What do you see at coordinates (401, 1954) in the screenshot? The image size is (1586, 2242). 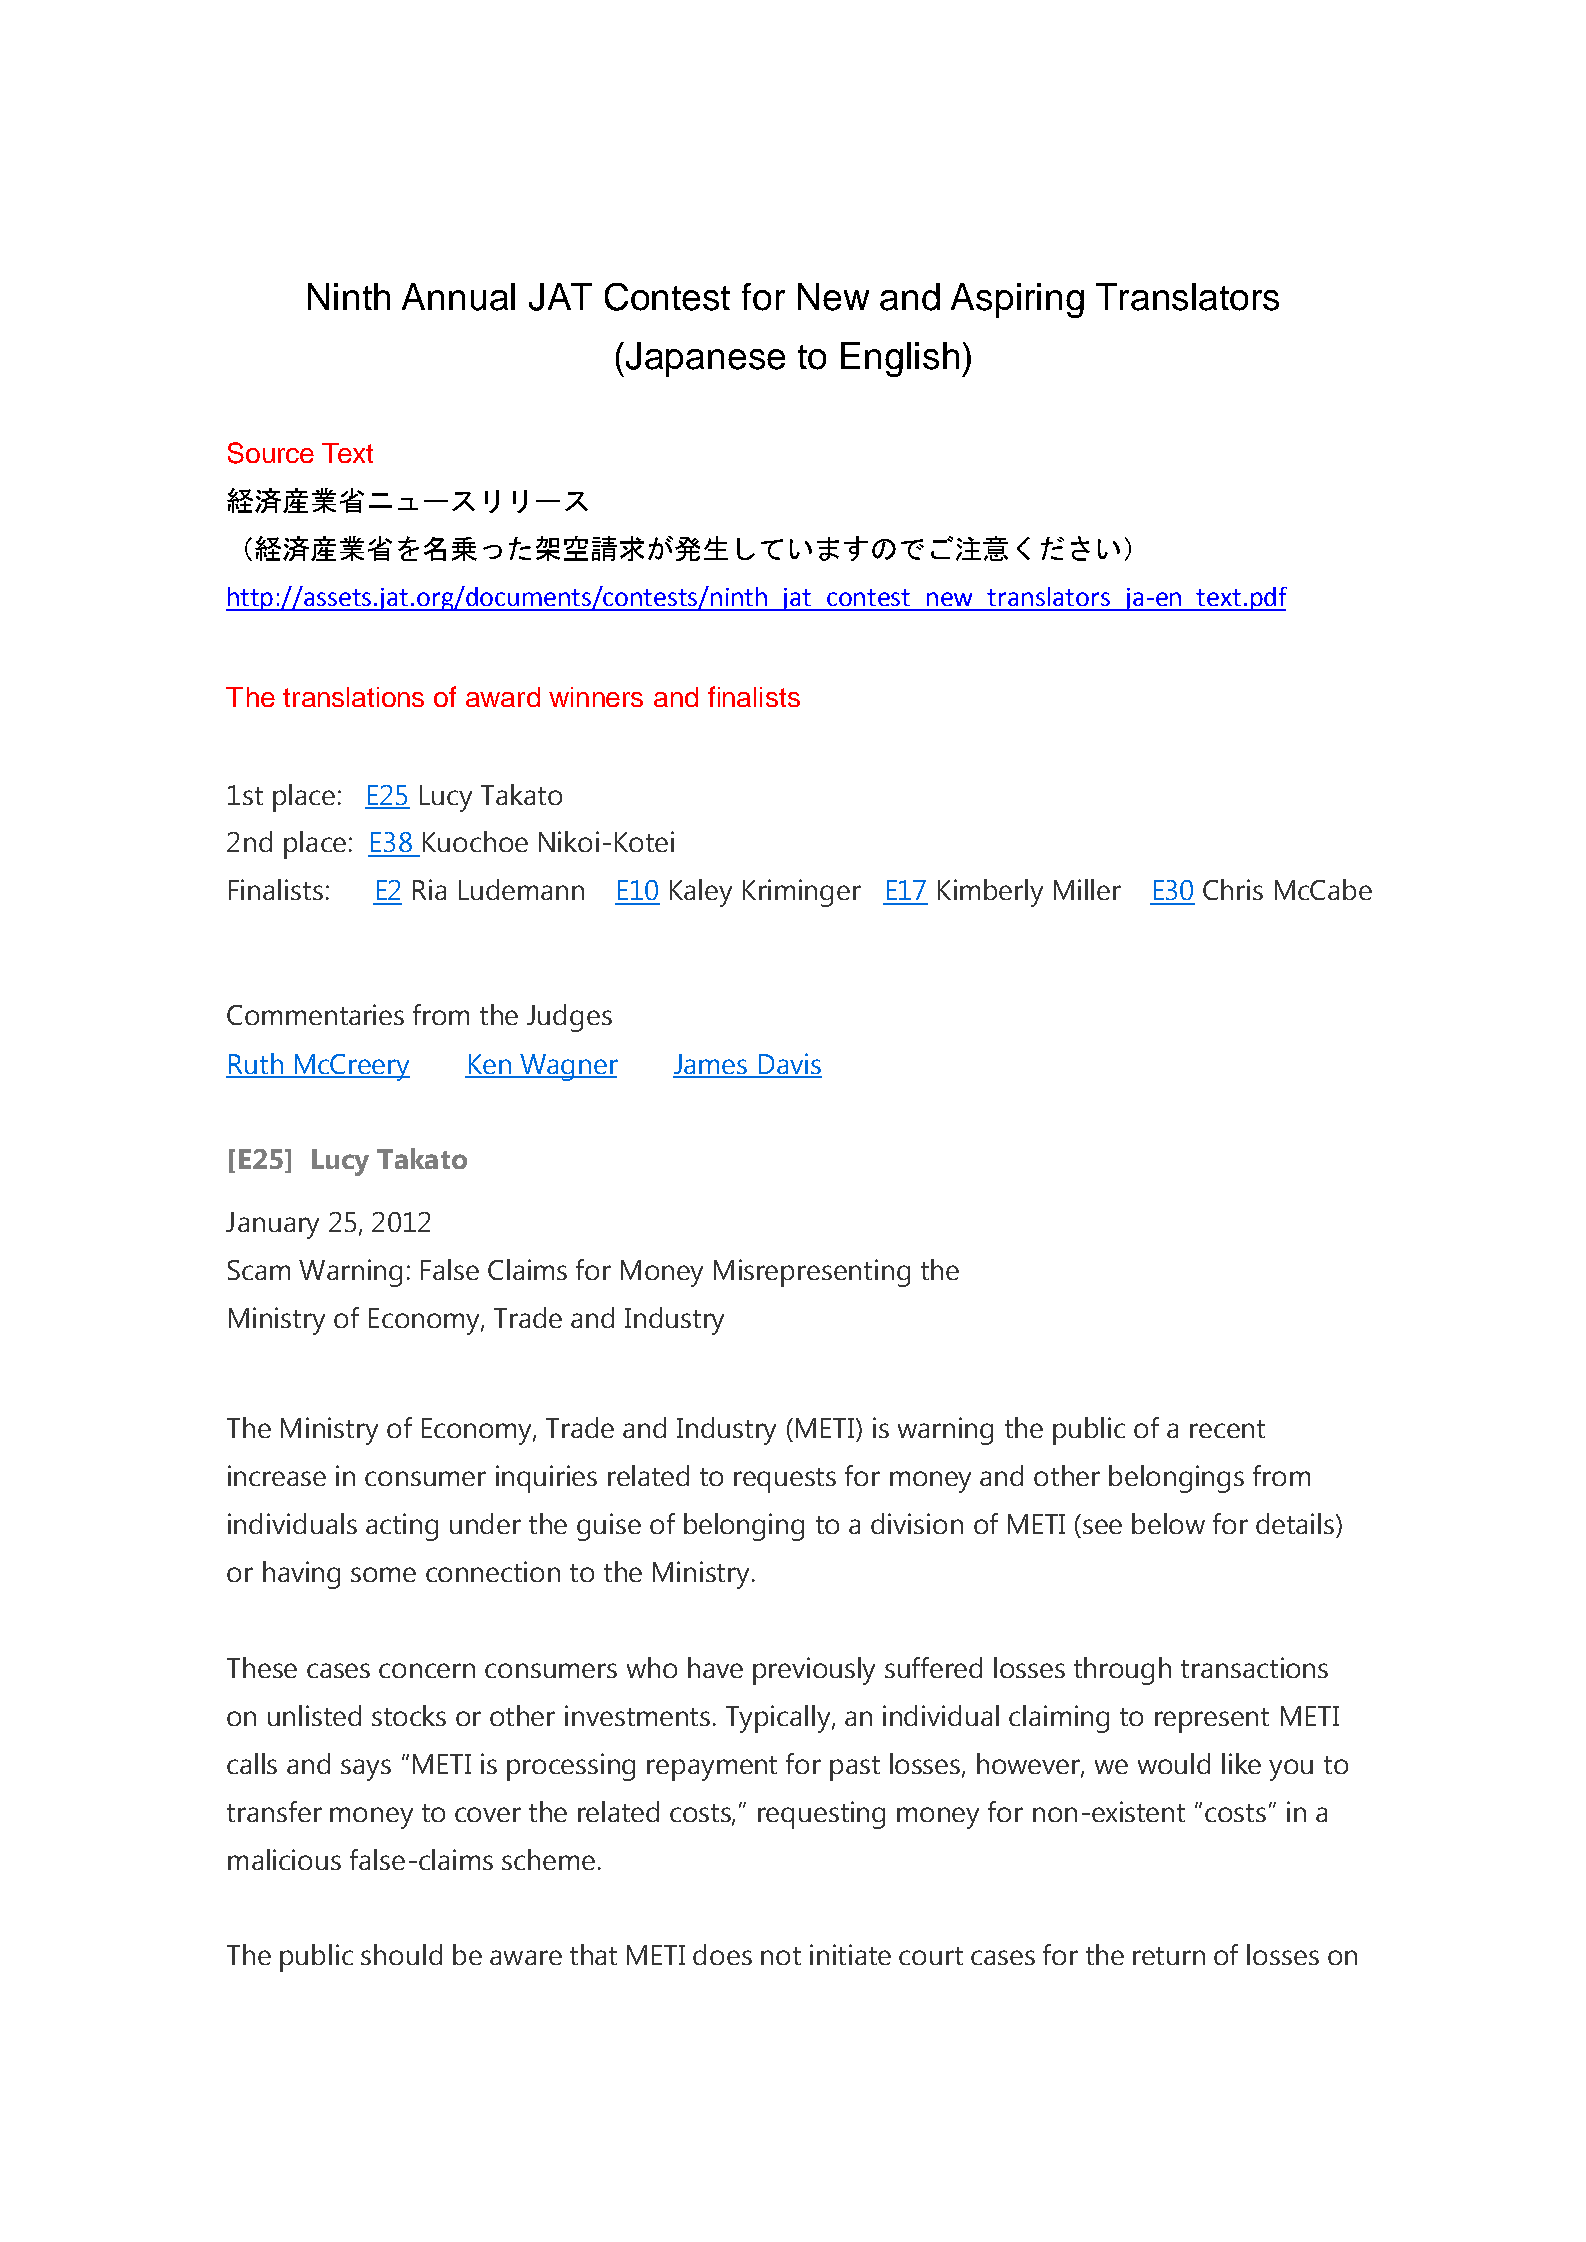 I see `should` at bounding box center [401, 1954].
